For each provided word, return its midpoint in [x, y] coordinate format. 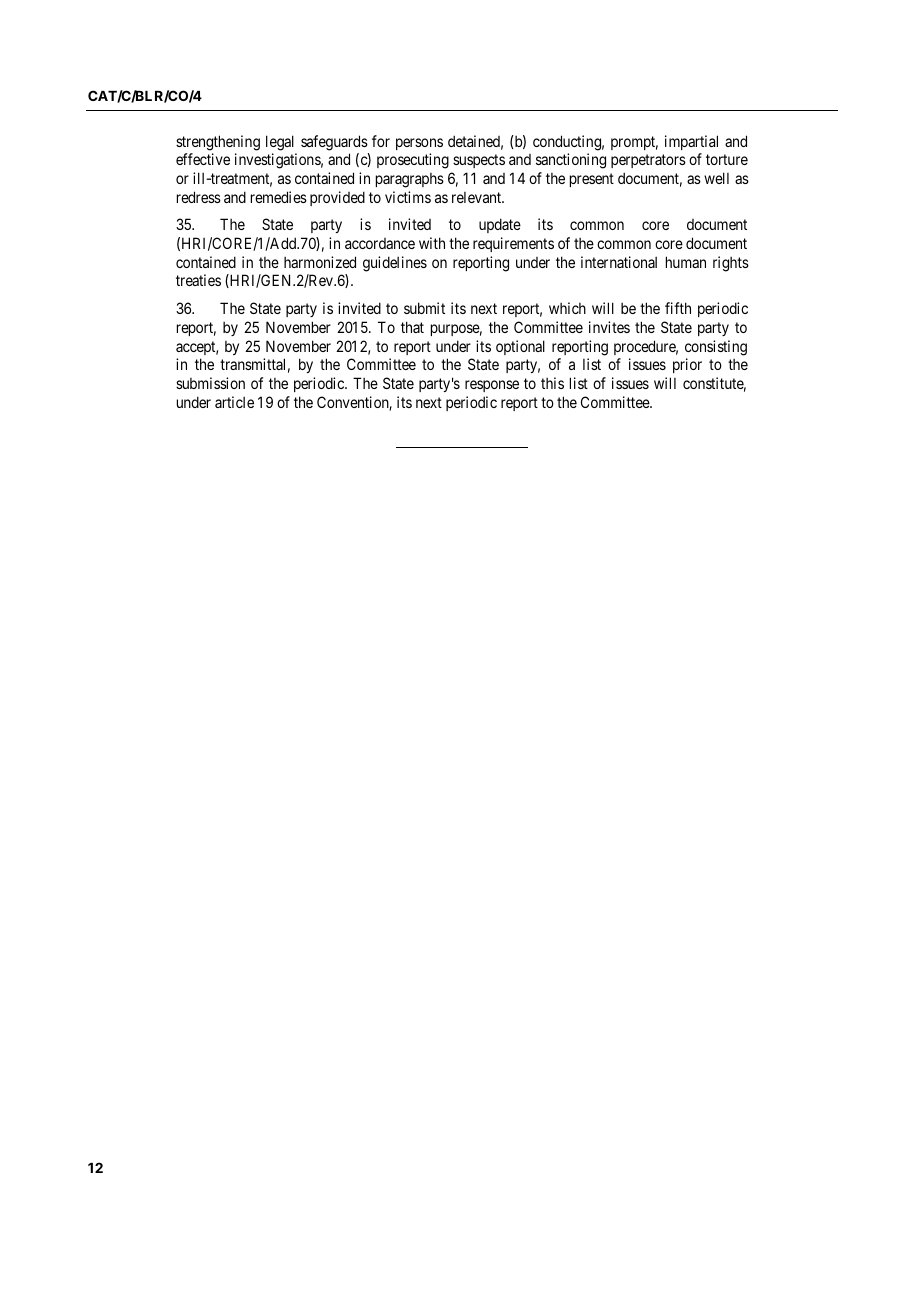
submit [424, 308]
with [432, 243]
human [686, 262]
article [234, 402]
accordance [380, 243]
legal [280, 143]
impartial [691, 142]
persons [419, 144]
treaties [198, 280]
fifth [678, 308]
